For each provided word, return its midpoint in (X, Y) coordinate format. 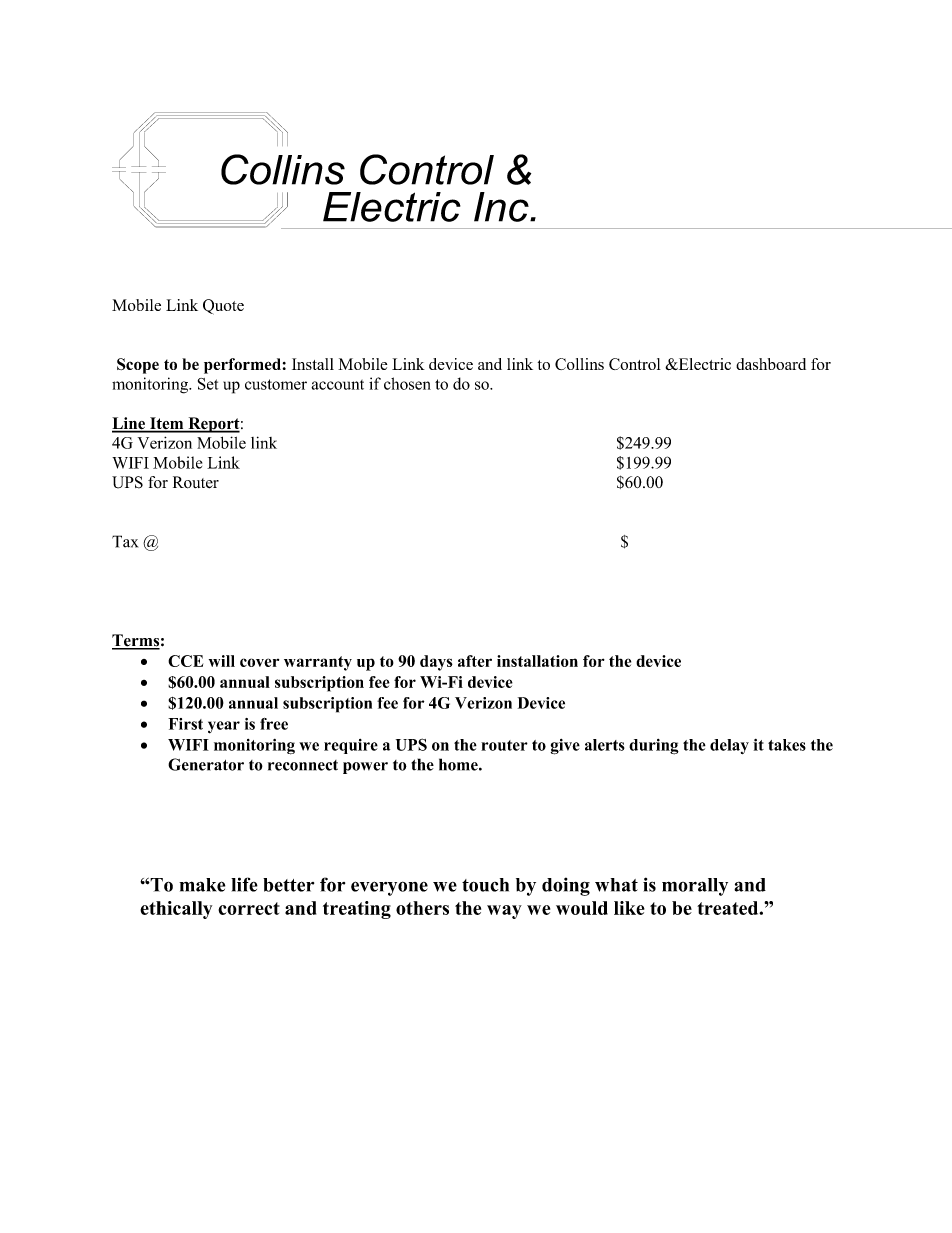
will (222, 661)
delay (729, 746)
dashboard (771, 364)
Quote (223, 307)
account (337, 385)
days (436, 663)
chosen (407, 383)
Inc (502, 207)
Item (167, 424)
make (202, 885)
